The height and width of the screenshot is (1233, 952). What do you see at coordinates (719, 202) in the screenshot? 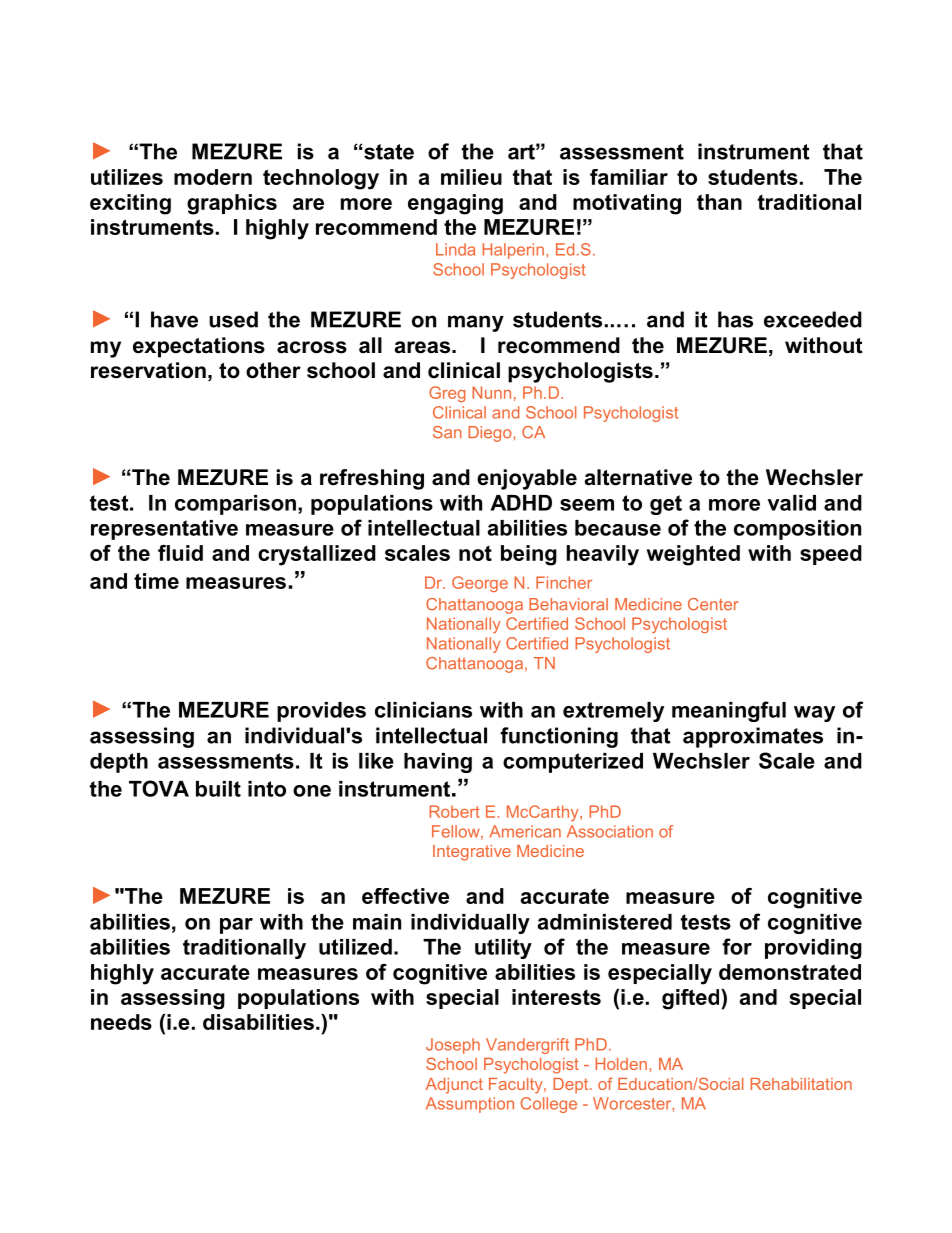
I see `than` at bounding box center [719, 202].
